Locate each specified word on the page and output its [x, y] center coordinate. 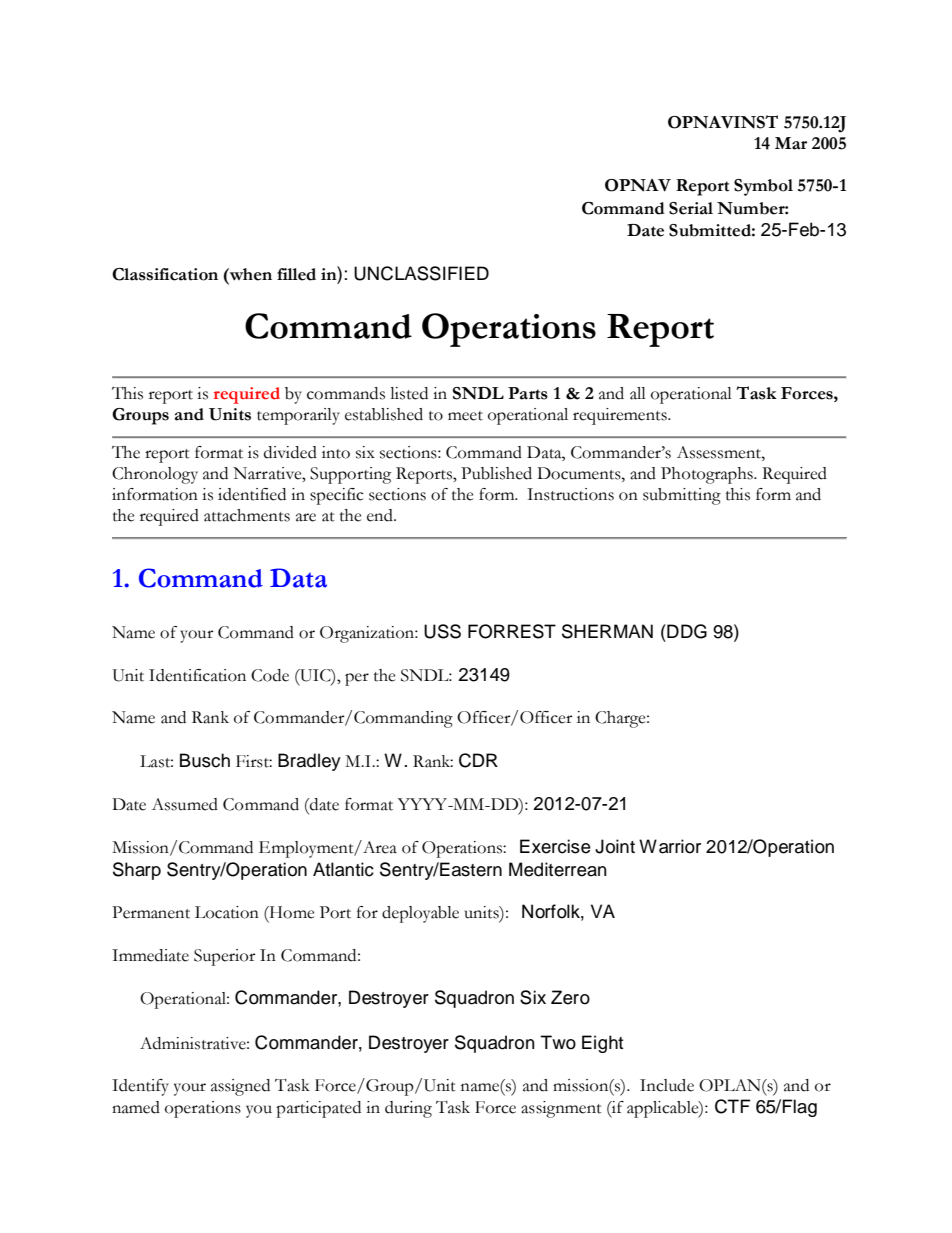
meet [465, 416]
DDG [686, 631]
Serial [691, 208]
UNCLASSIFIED [421, 273]
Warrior [670, 846]
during [408, 1109]
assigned [240, 1087]
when [250, 274]
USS [442, 631]
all [638, 393]
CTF [733, 1106]
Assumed [185, 804]
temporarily [298, 416]
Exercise [555, 846]
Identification [197, 675]
